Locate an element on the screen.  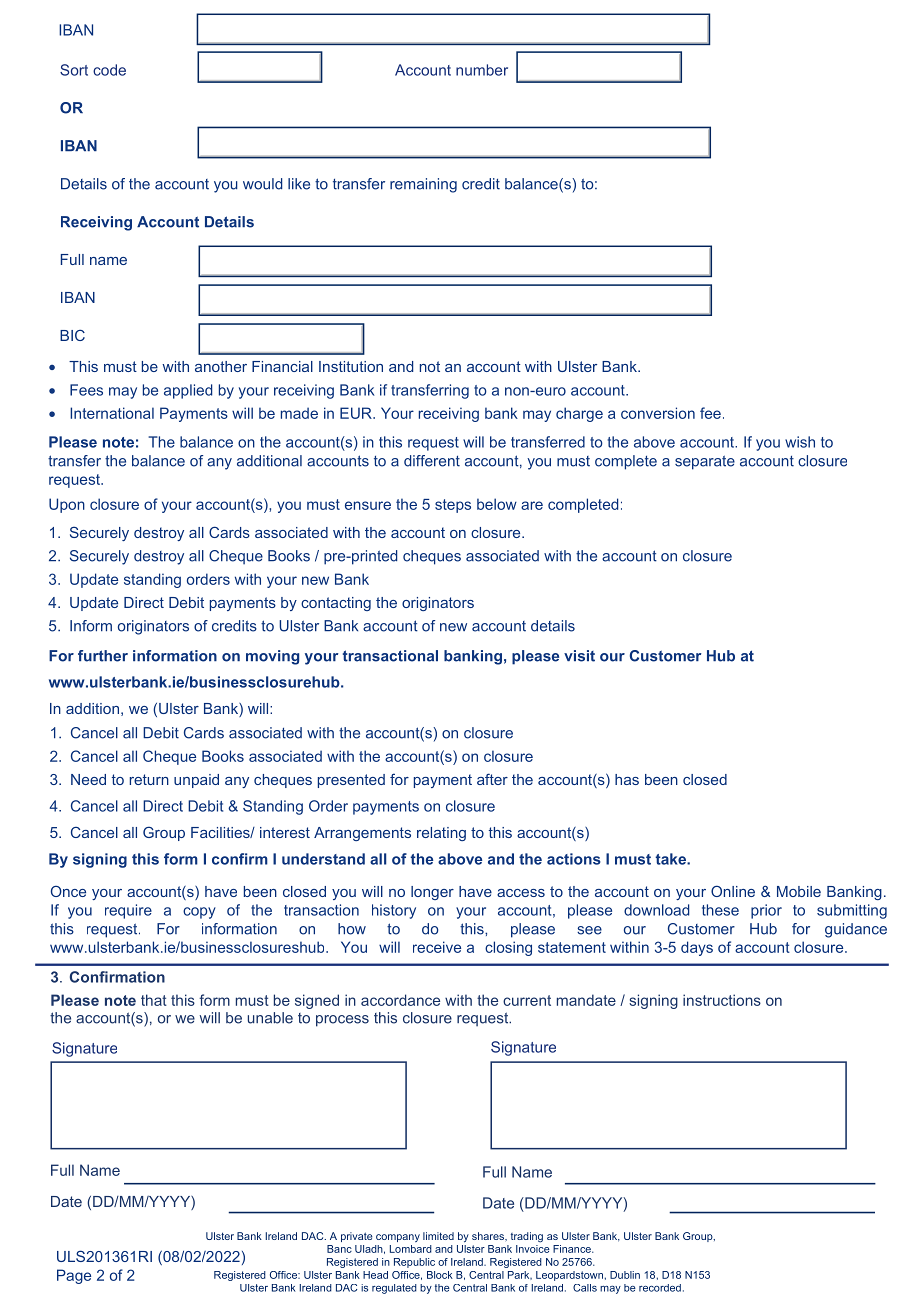
limited is located at coordinates (438, 1236).
